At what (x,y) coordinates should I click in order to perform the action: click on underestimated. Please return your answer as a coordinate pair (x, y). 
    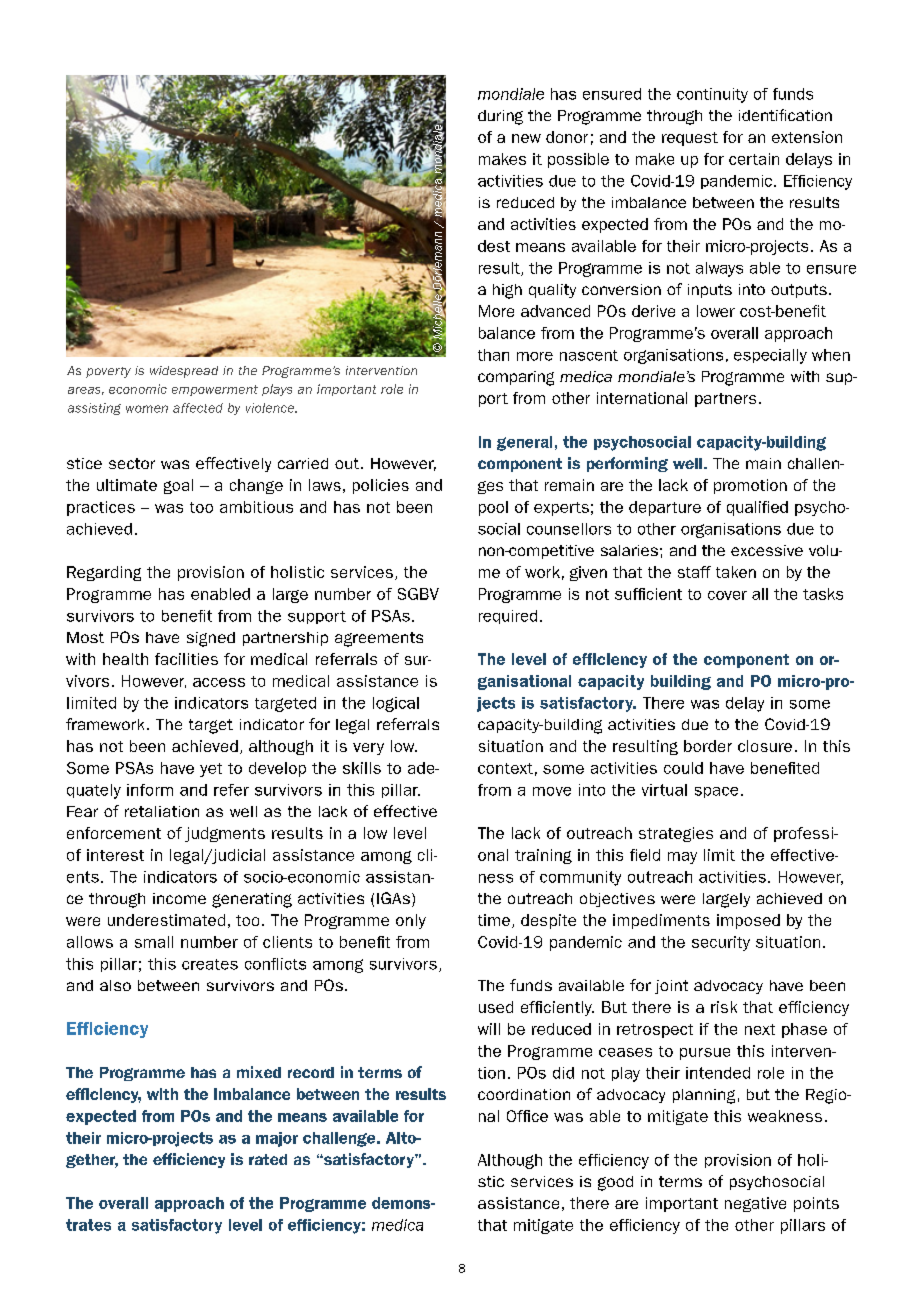
    Looking at the image, I should click on (166, 920).
